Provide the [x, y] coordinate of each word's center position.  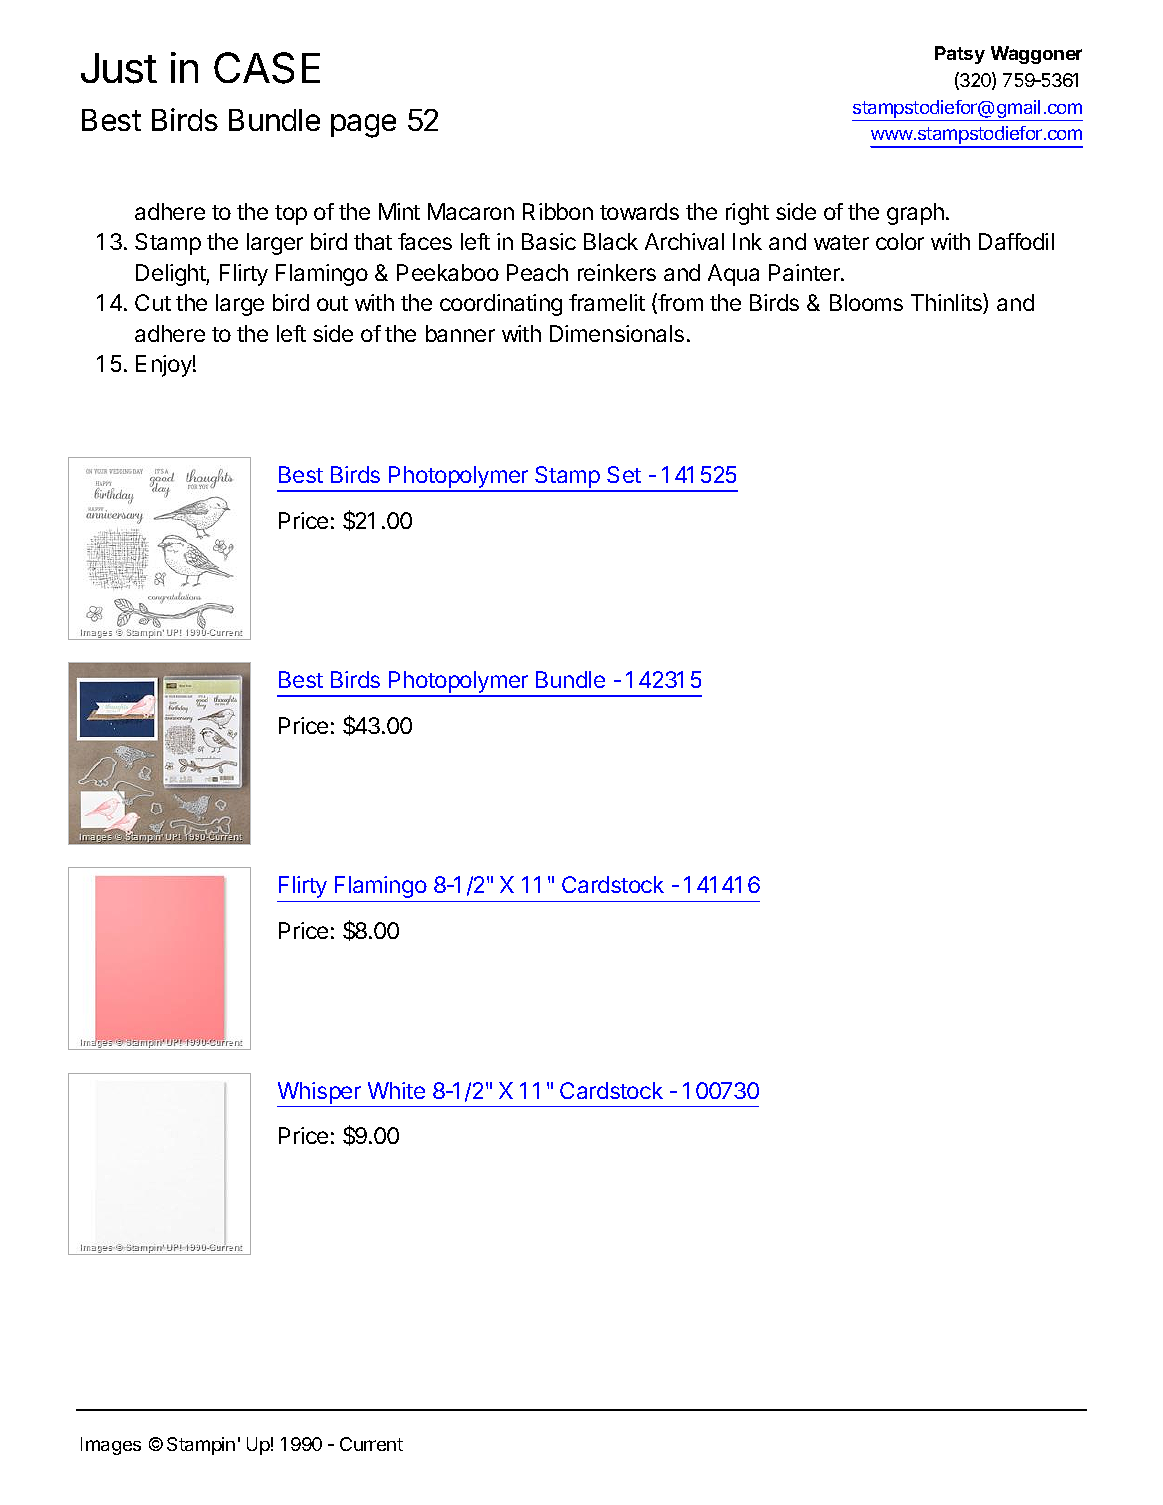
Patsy [960, 55]
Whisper [319, 1093]
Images [111, 1446]
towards [639, 211]
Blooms [866, 302]
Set [624, 474]
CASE [267, 68]
